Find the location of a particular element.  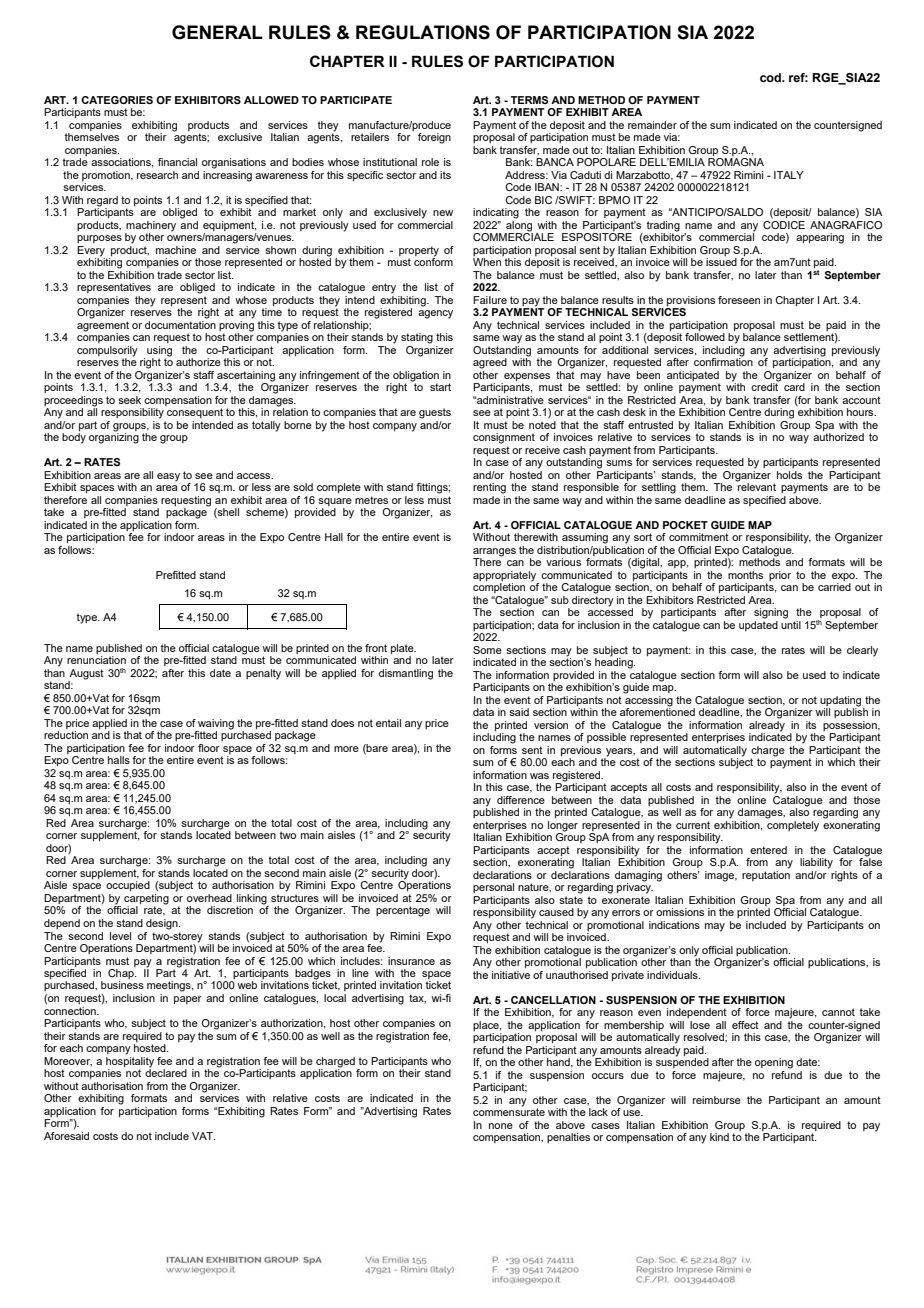

documentation is located at coordinates (180, 323).
